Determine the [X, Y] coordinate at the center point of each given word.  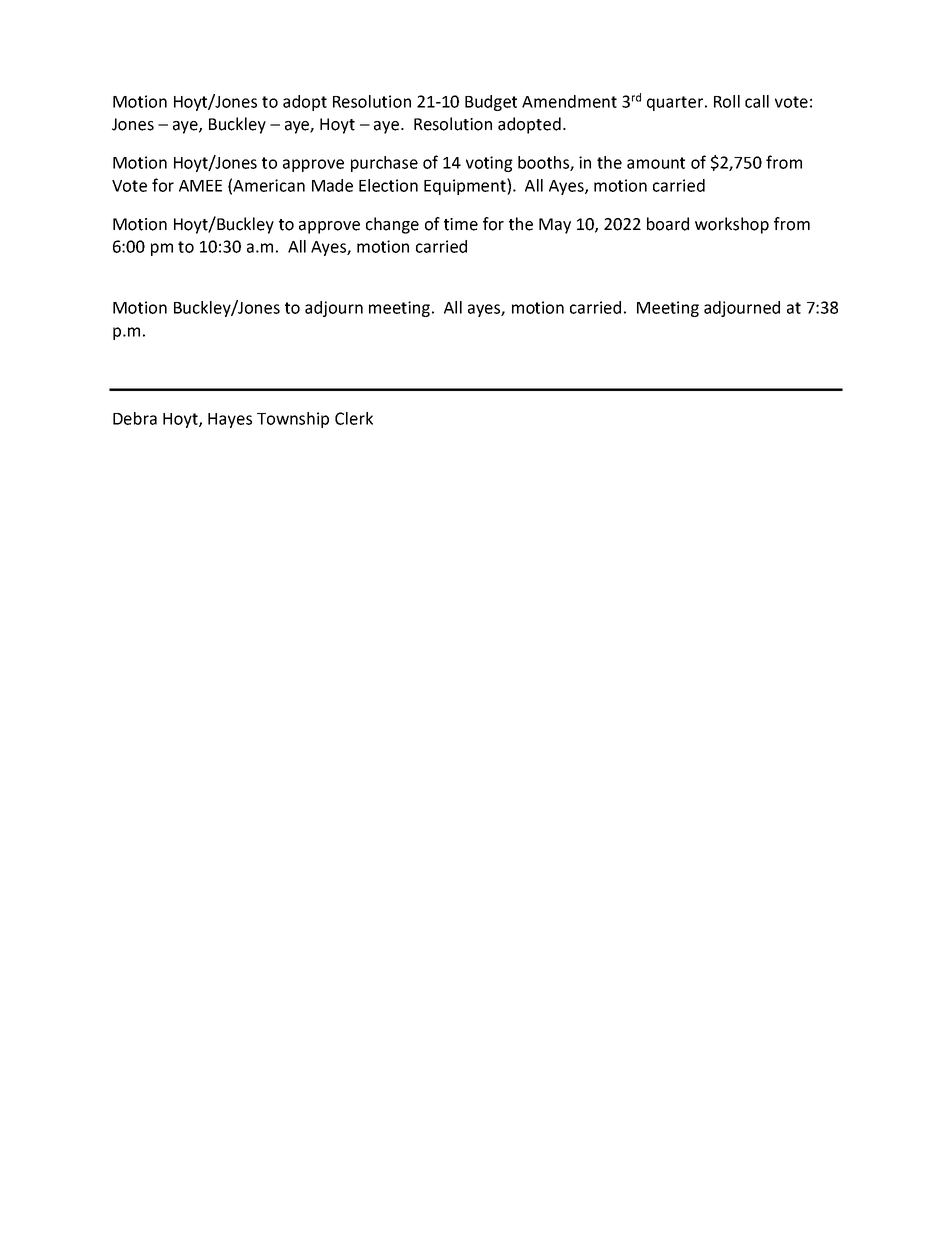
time [461, 224]
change [392, 225]
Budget [491, 103]
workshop [732, 225]
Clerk [354, 418]
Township [293, 420]
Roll [727, 101]
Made [332, 185]
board [668, 224]
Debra [135, 418]
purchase [384, 164]
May [555, 226]
